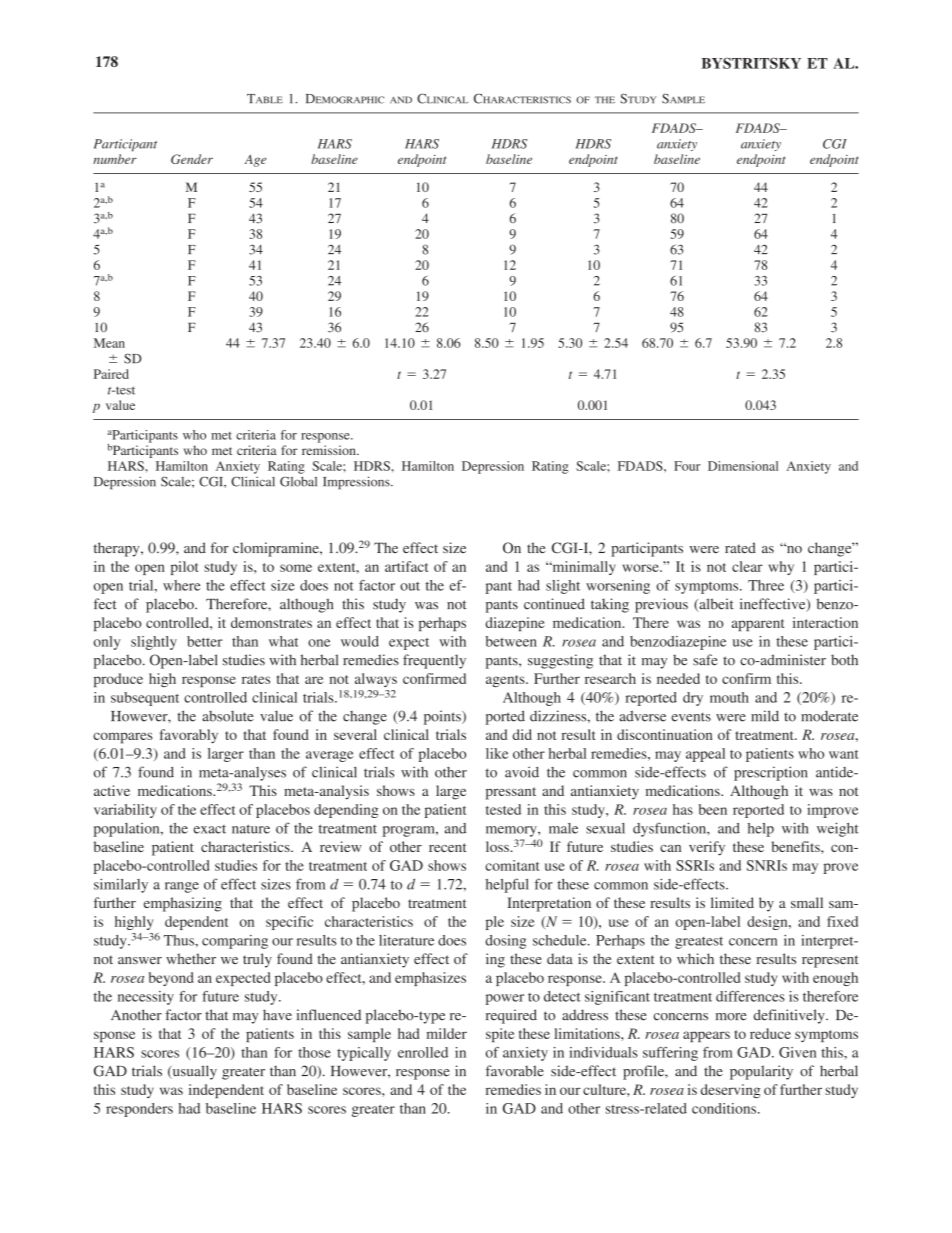 The width and height of the screenshot is (952, 1233). What do you see at coordinates (115, 159) in the screenshot?
I see `number` at bounding box center [115, 159].
